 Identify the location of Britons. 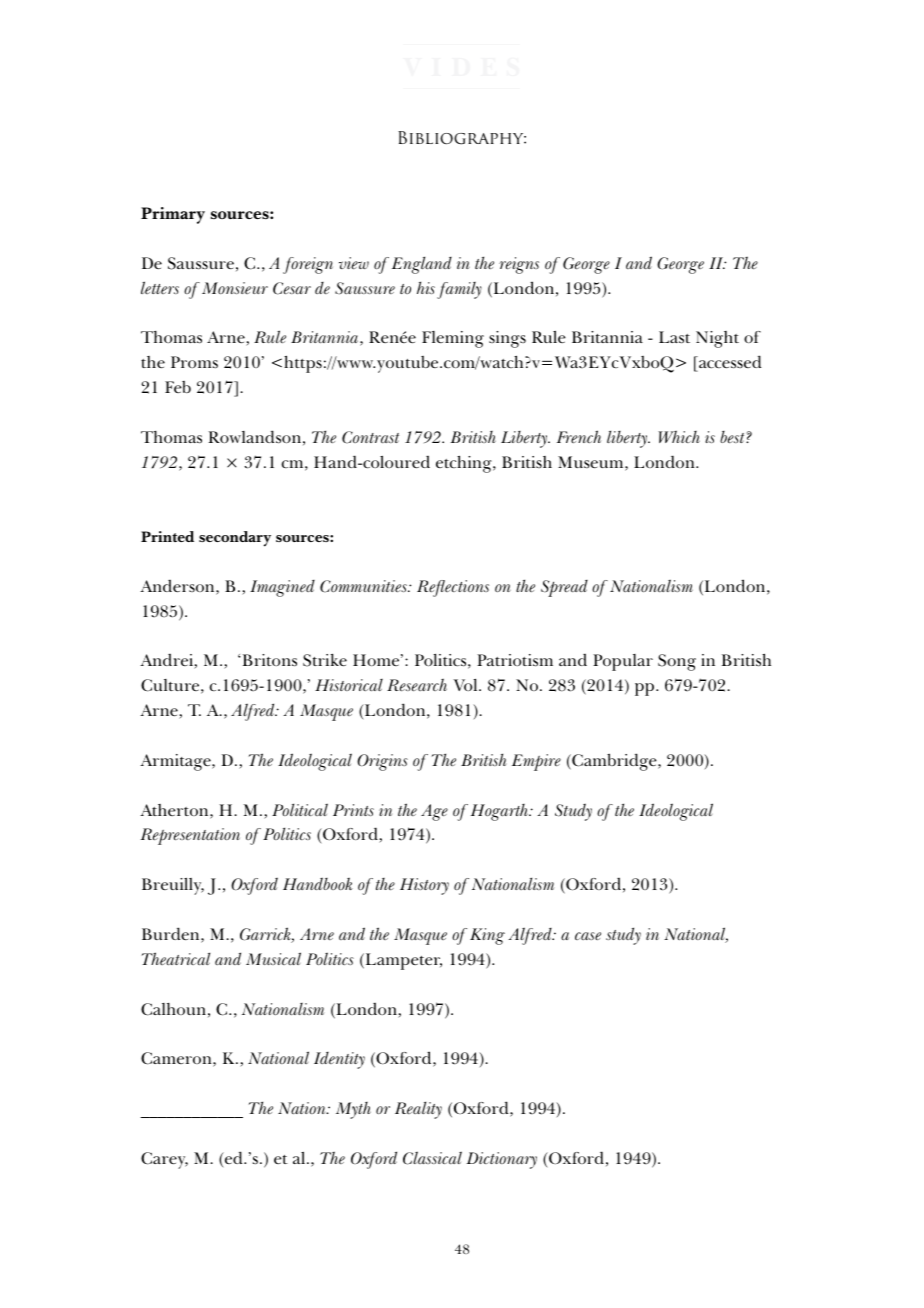
(268, 660).
